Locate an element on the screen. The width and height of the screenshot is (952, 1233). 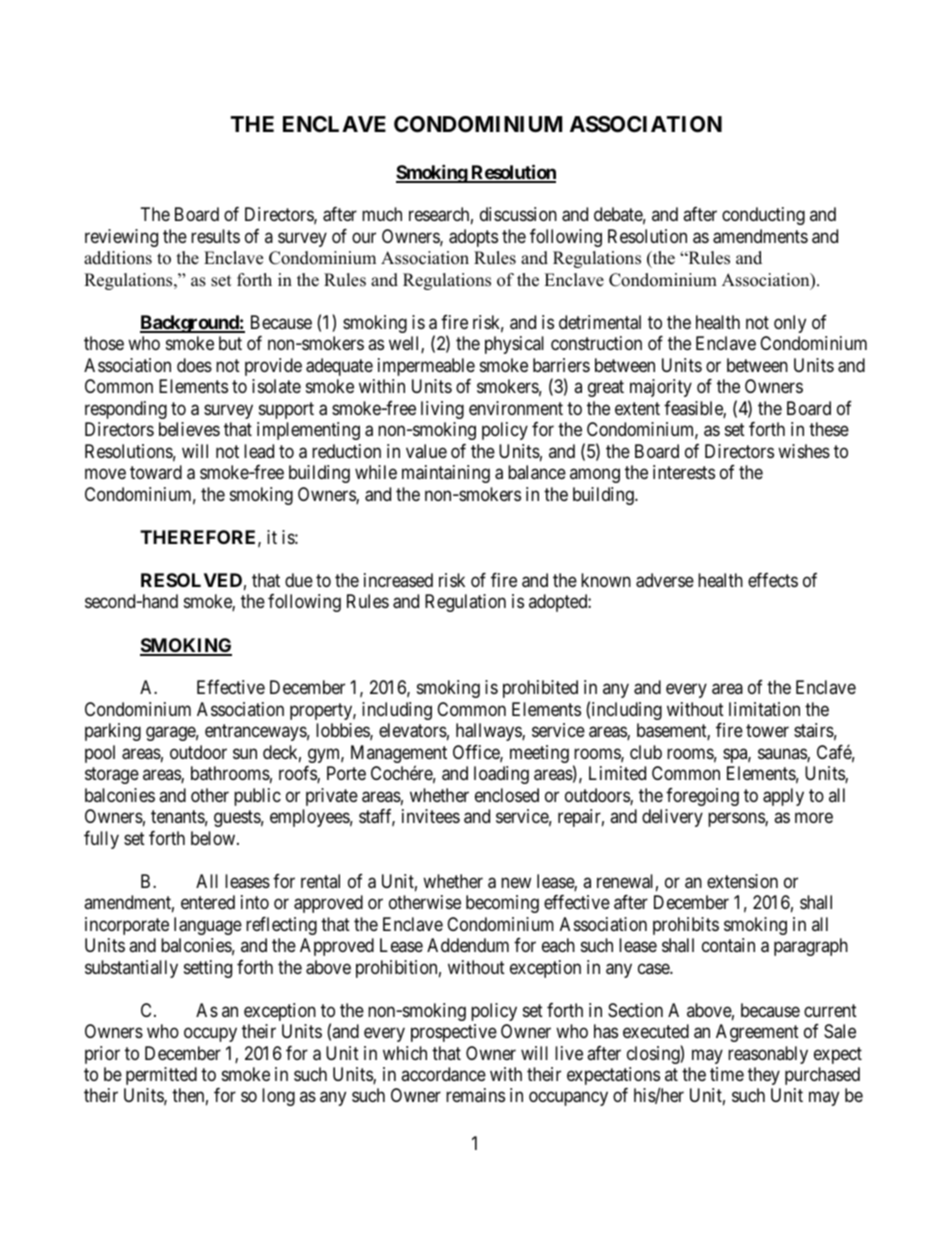
prohibited is located at coordinates (540, 689).
